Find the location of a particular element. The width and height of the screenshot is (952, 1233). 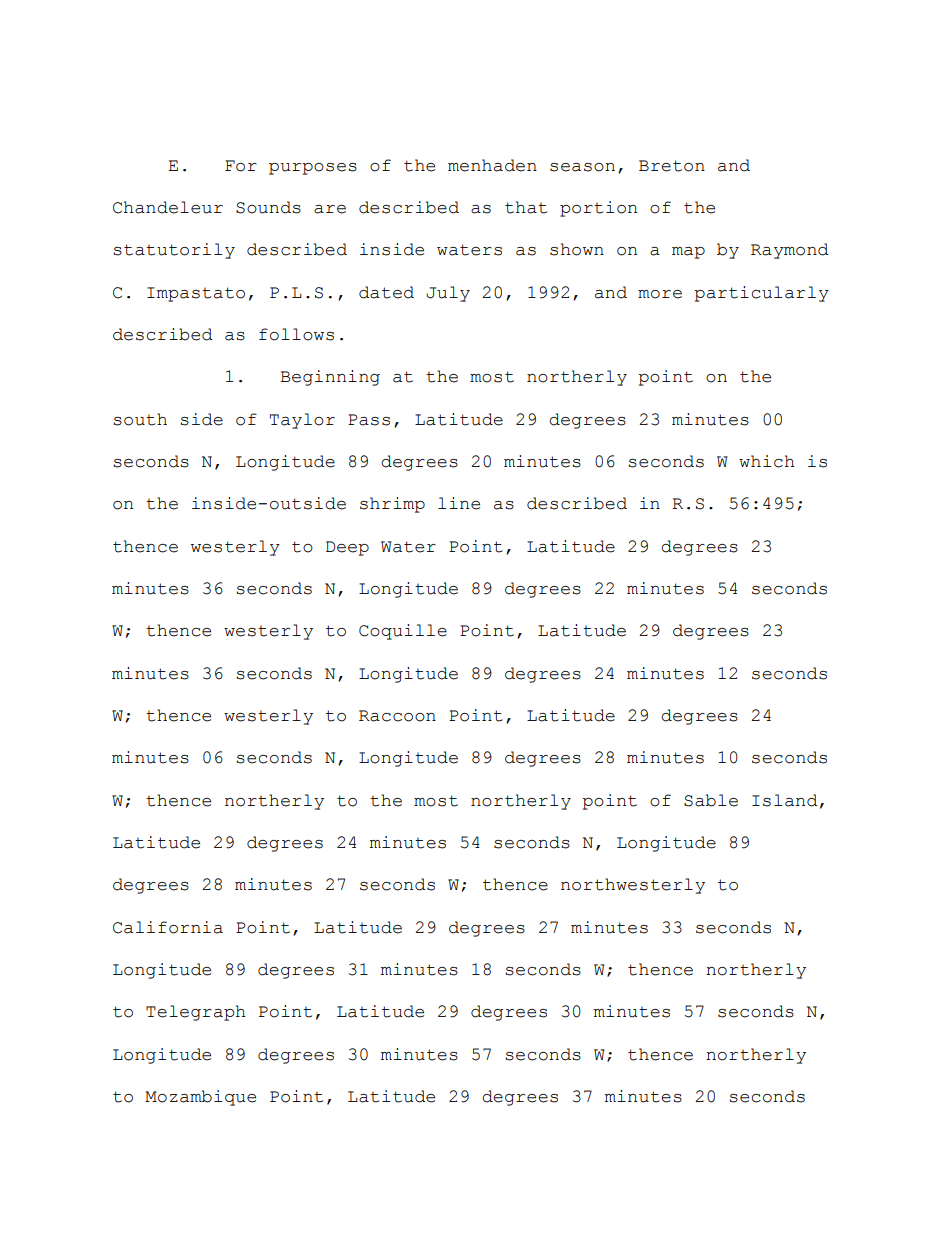

Sable is located at coordinates (711, 800).
